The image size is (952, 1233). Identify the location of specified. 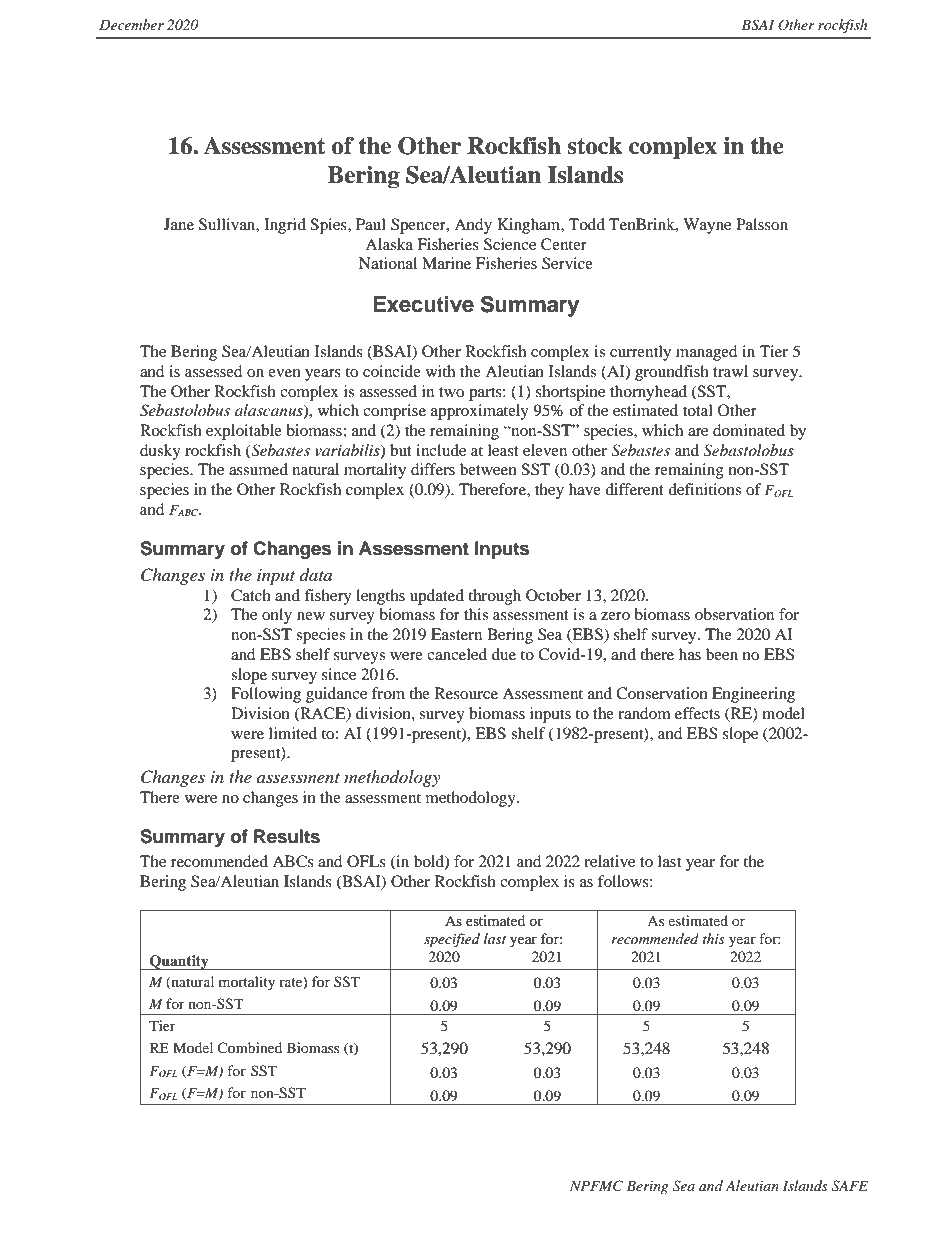
(452, 940).
